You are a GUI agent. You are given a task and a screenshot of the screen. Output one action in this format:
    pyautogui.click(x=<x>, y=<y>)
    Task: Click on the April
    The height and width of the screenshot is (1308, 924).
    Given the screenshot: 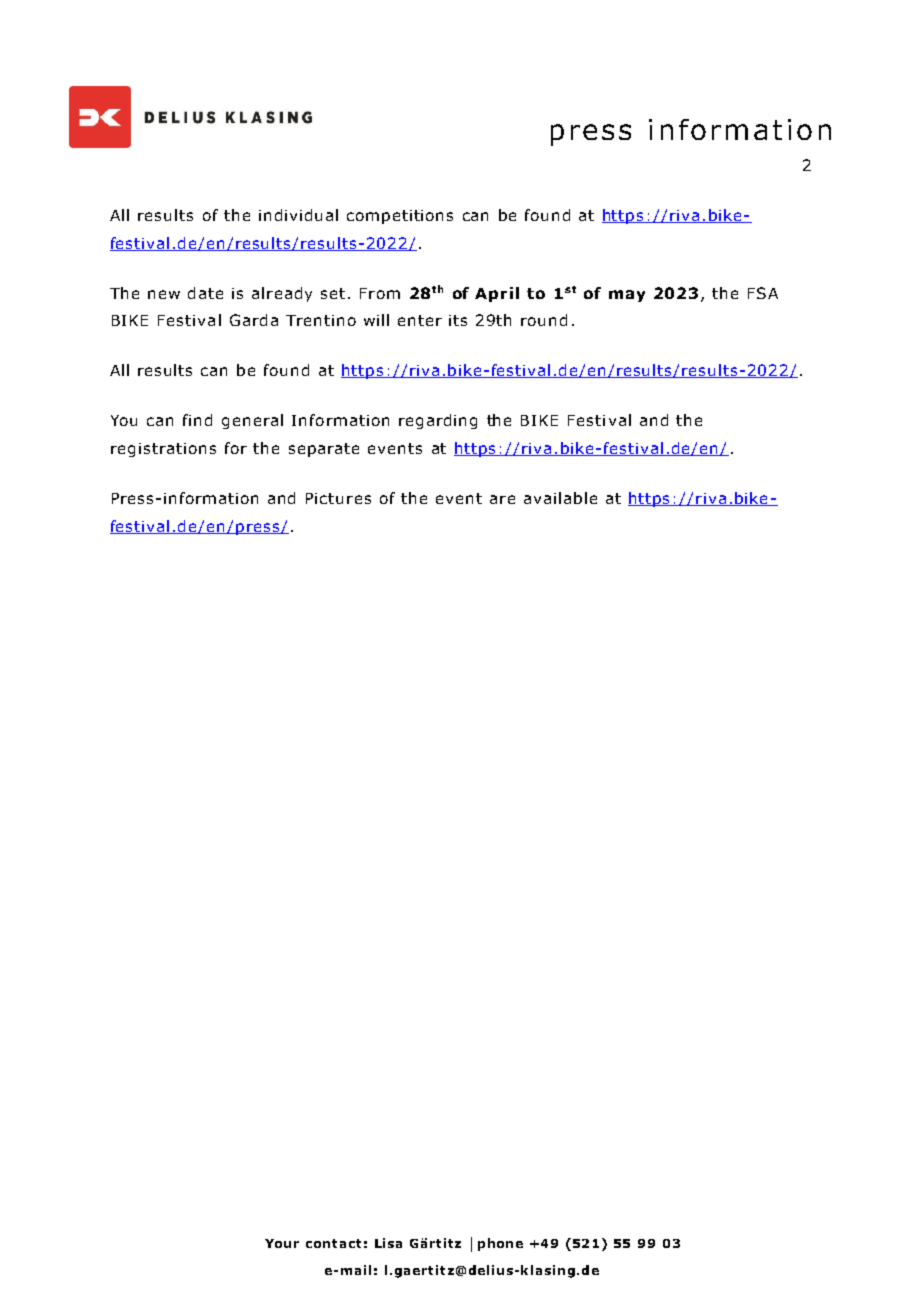 What is the action you would take?
    pyautogui.click(x=497, y=294)
